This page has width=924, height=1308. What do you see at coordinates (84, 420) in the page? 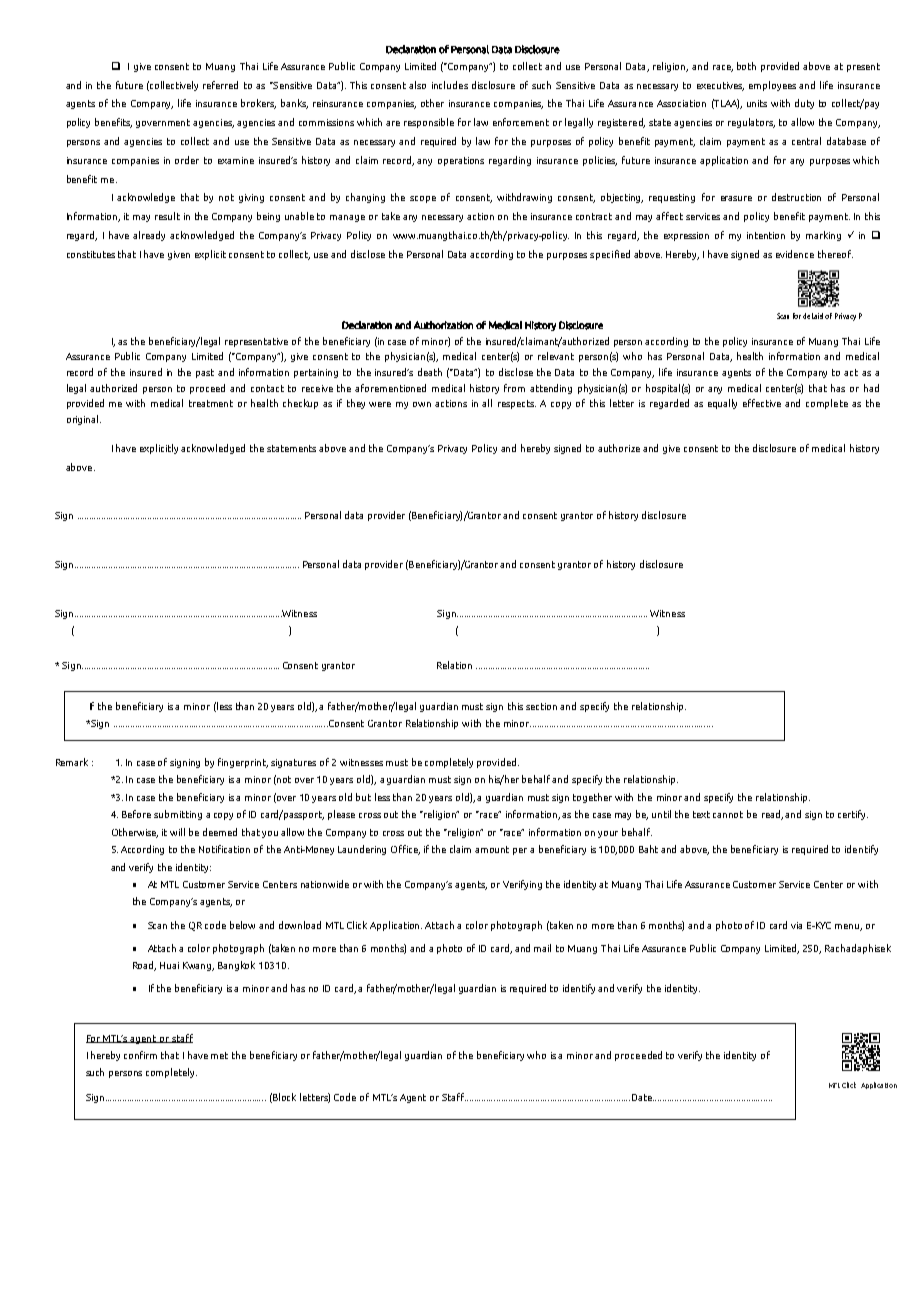
I see `original` at bounding box center [84, 420].
